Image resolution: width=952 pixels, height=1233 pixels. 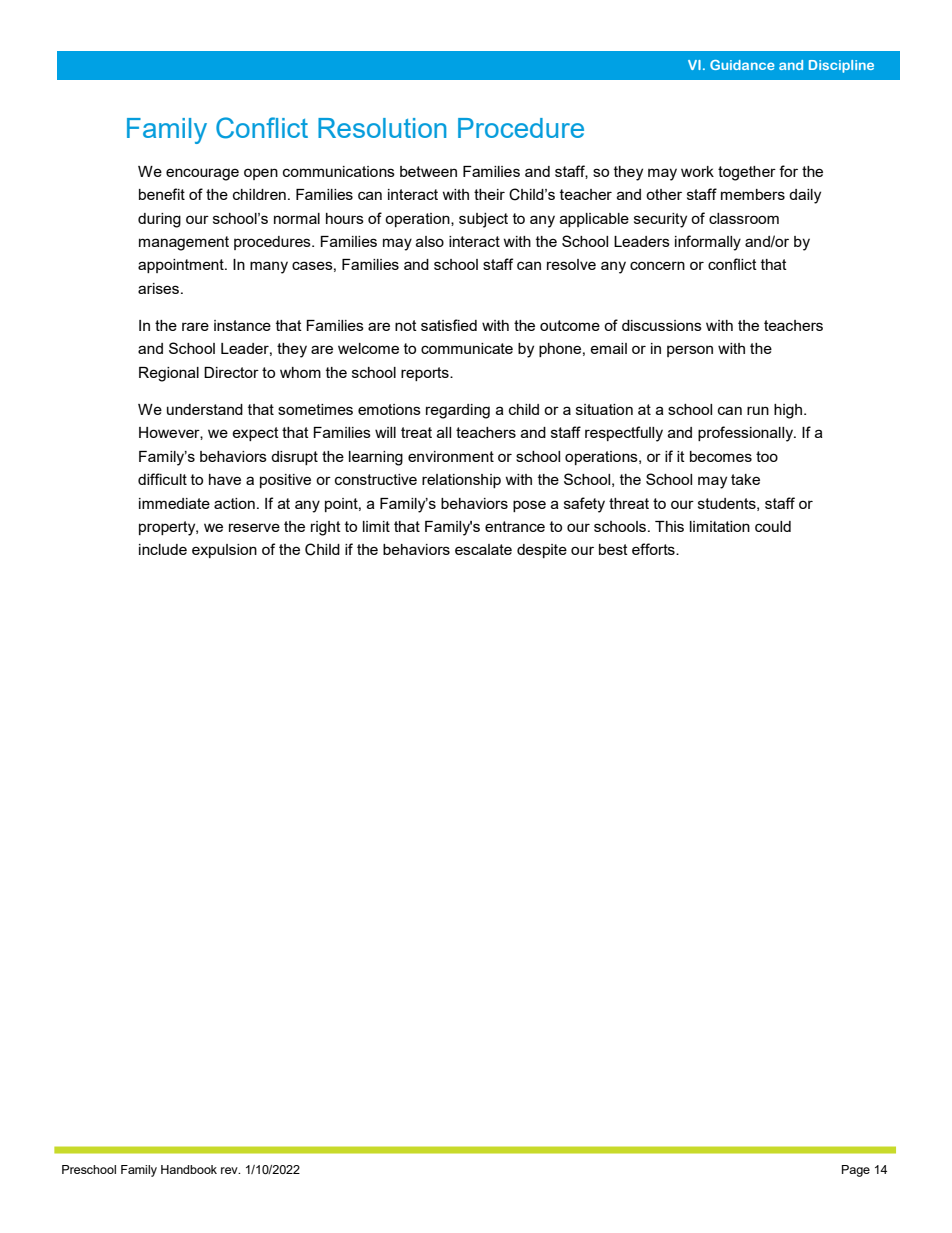 What do you see at coordinates (483, 549) in the screenshot?
I see `escalate` at bounding box center [483, 549].
